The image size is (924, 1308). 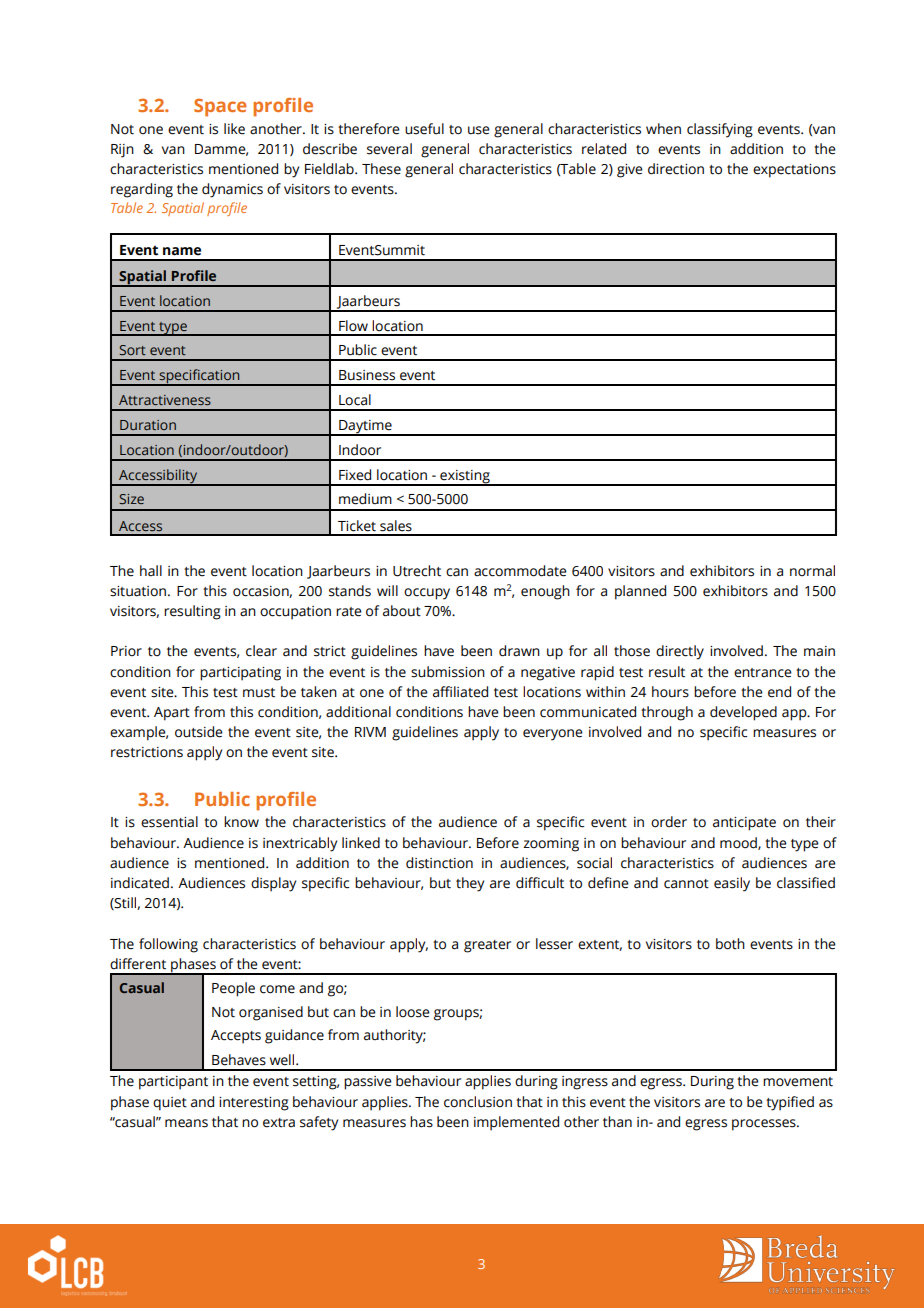 I want to click on conclusion, so click(x=478, y=1102).
